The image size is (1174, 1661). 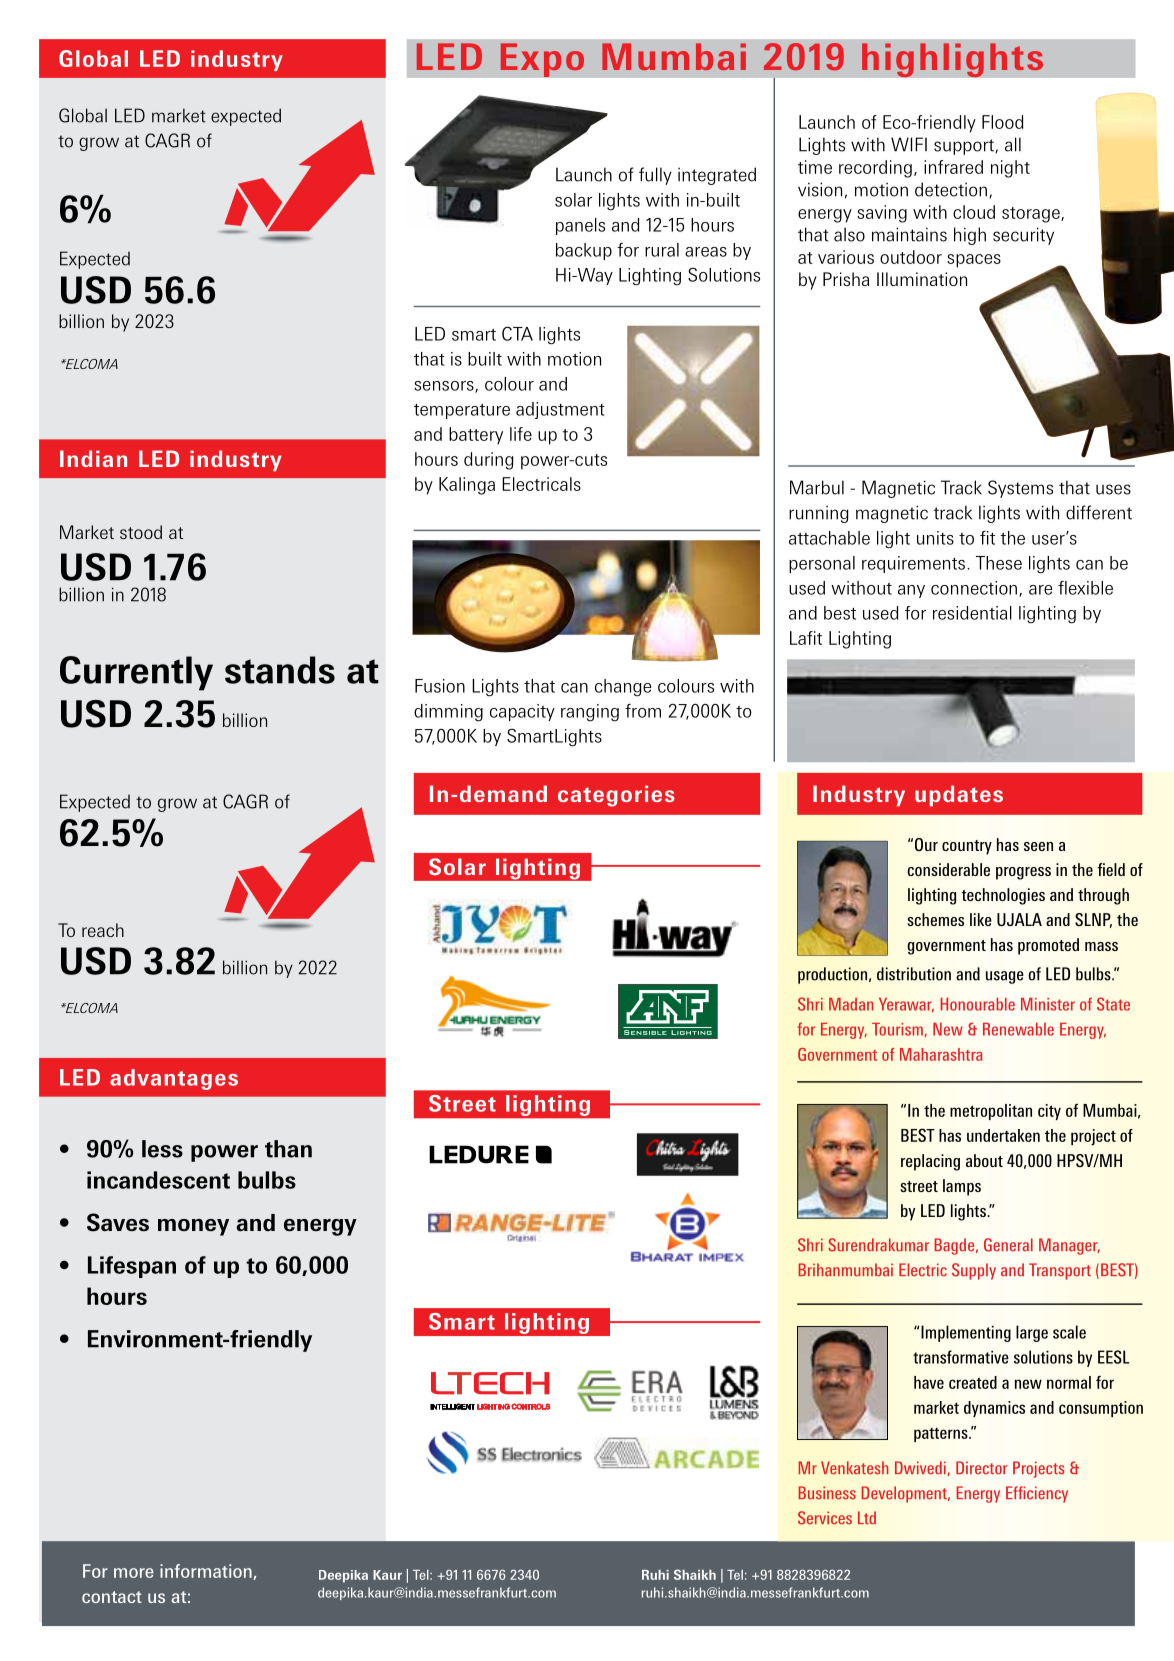 What do you see at coordinates (974, 588) in the page?
I see `connection` at bounding box center [974, 588].
